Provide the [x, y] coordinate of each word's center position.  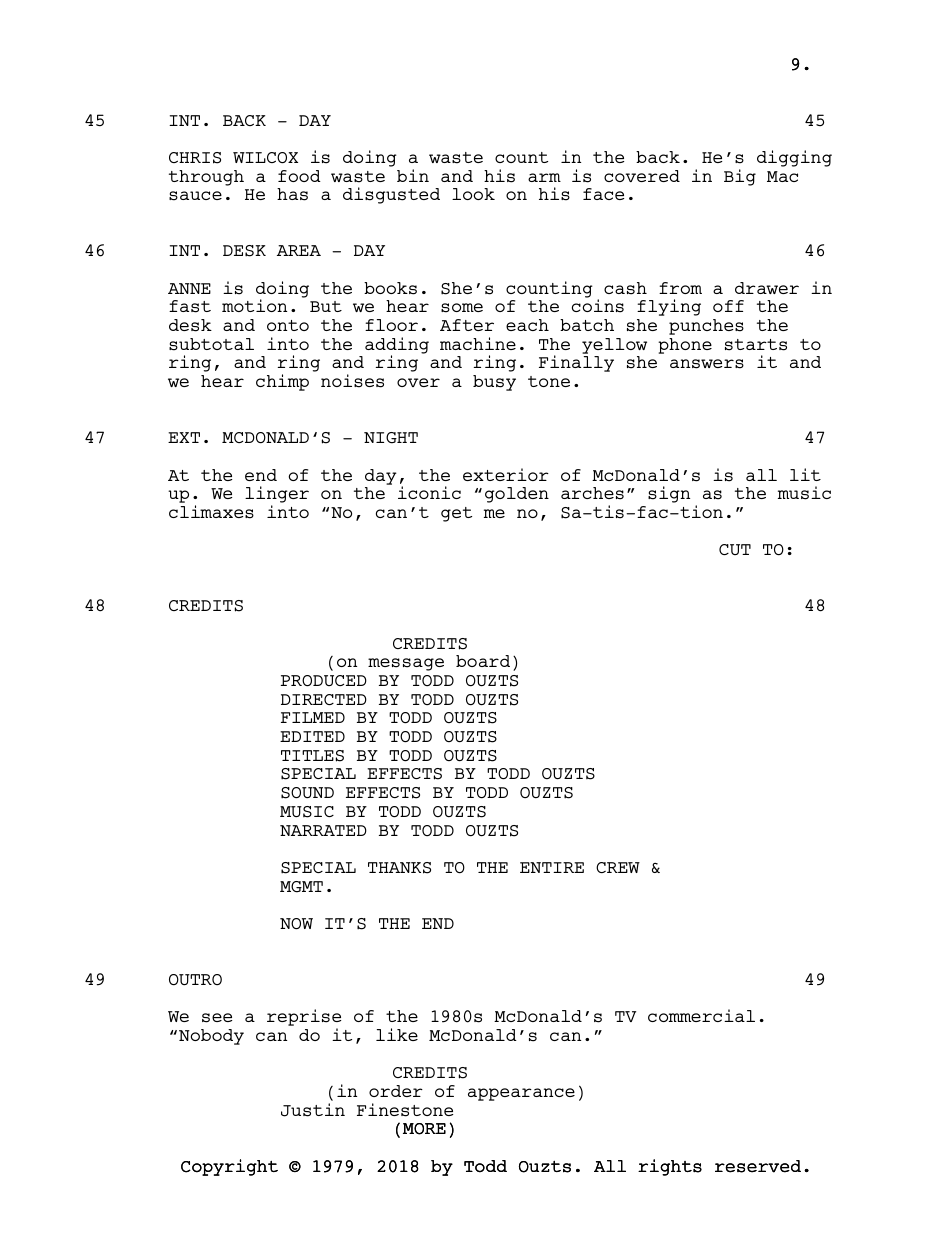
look [473, 194]
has [292, 194]
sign [669, 494]
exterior [506, 474]
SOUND [307, 793]
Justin [313, 1110]
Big [740, 177]
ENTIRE [552, 867]
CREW [618, 867]
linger [277, 496]
